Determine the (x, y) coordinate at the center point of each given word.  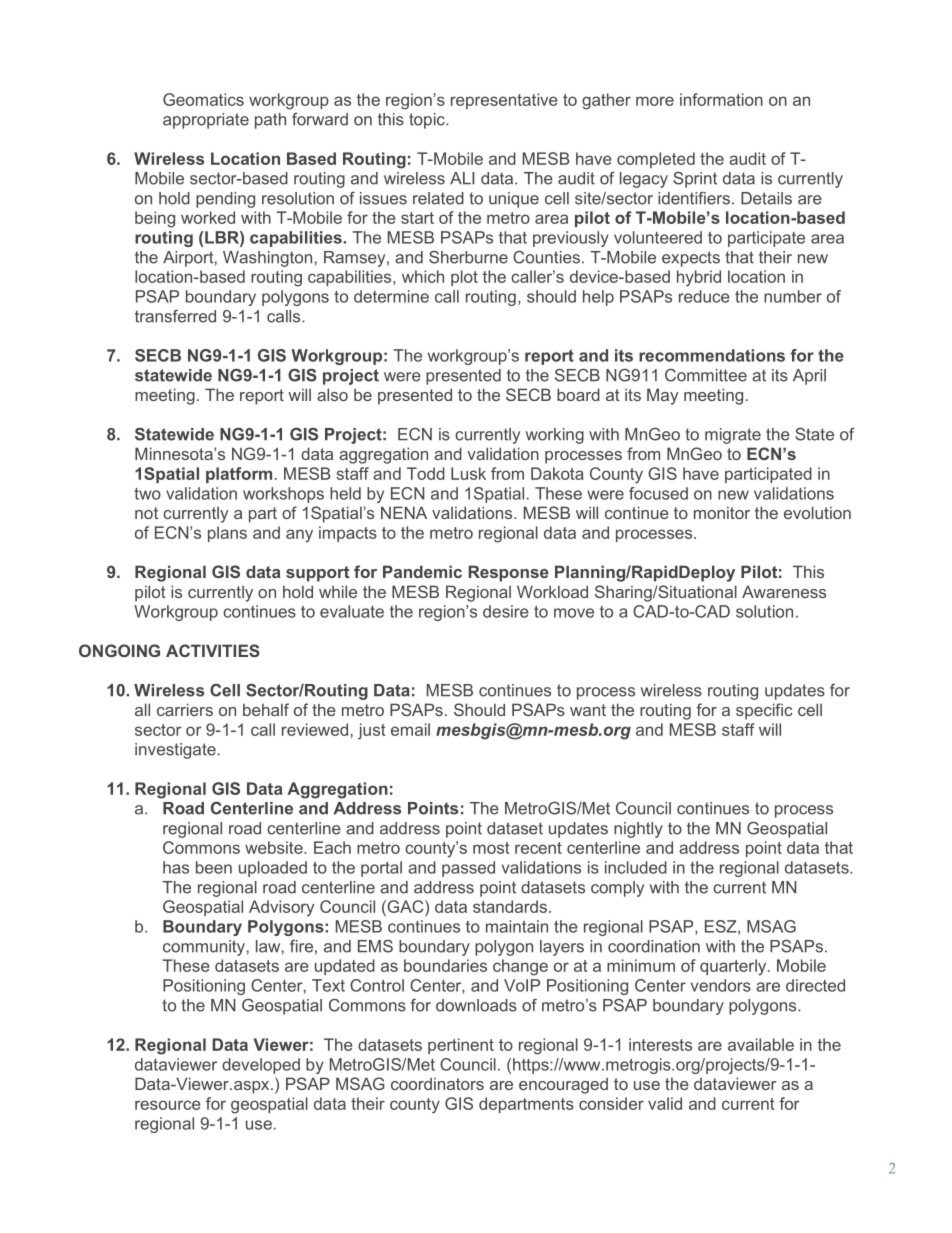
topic (428, 121)
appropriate (206, 121)
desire (506, 611)
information (721, 99)
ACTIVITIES (213, 650)
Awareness (784, 591)
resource (168, 1105)
